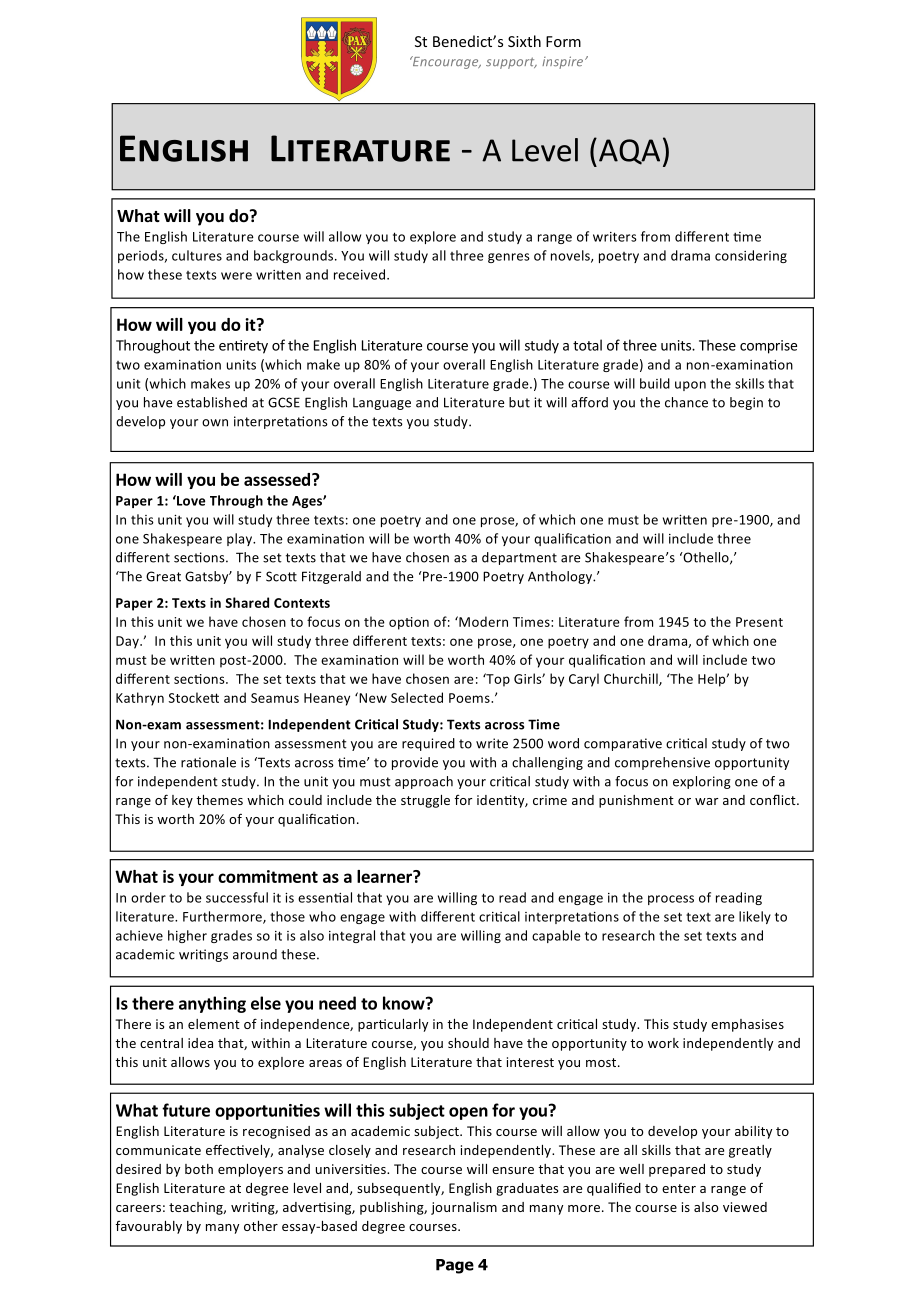  What do you see at coordinates (247, 602) in the image?
I see `Shared` at bounding box center [247, 602].
